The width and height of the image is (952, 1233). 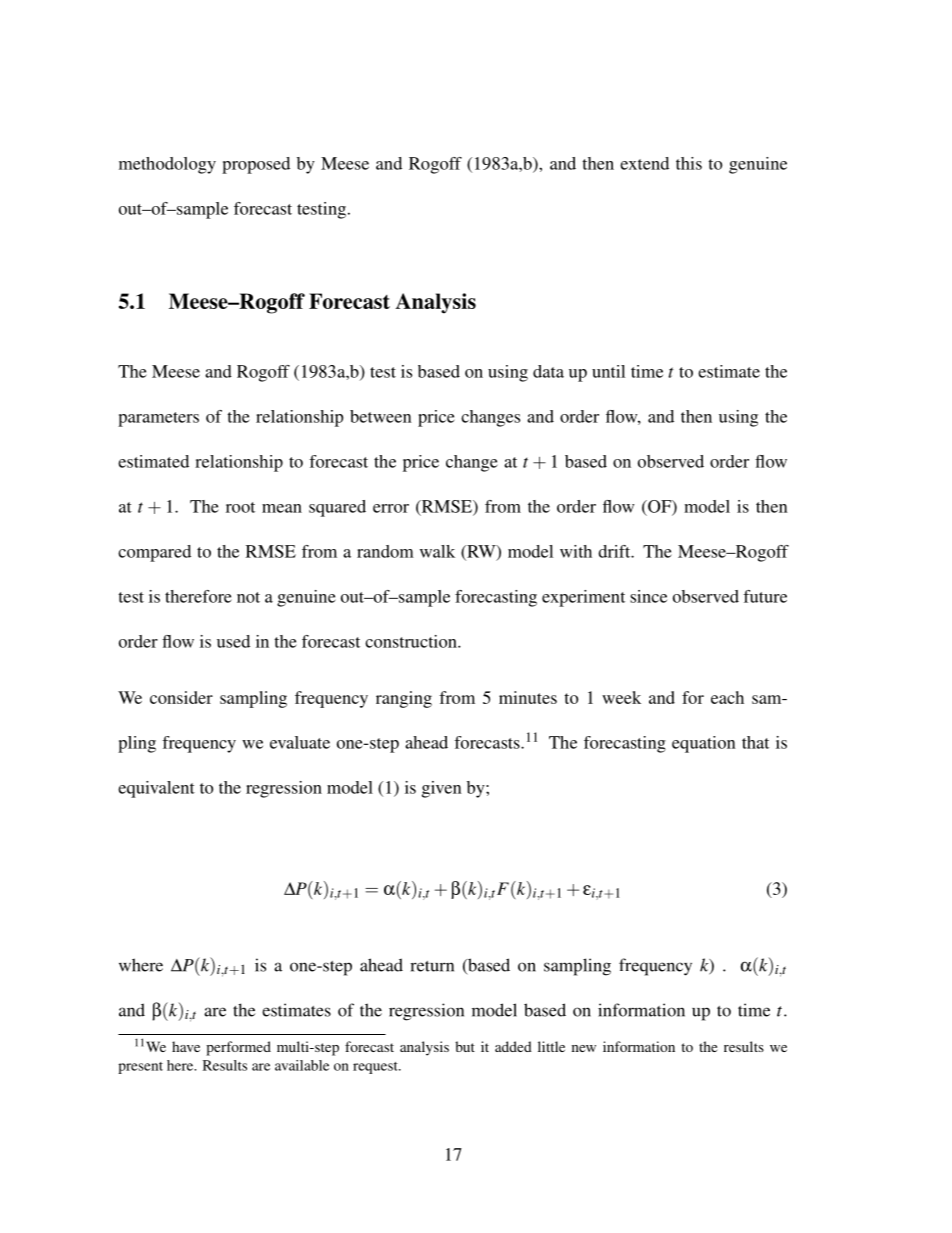 I want to click on since, so click(x=648, y=596).
